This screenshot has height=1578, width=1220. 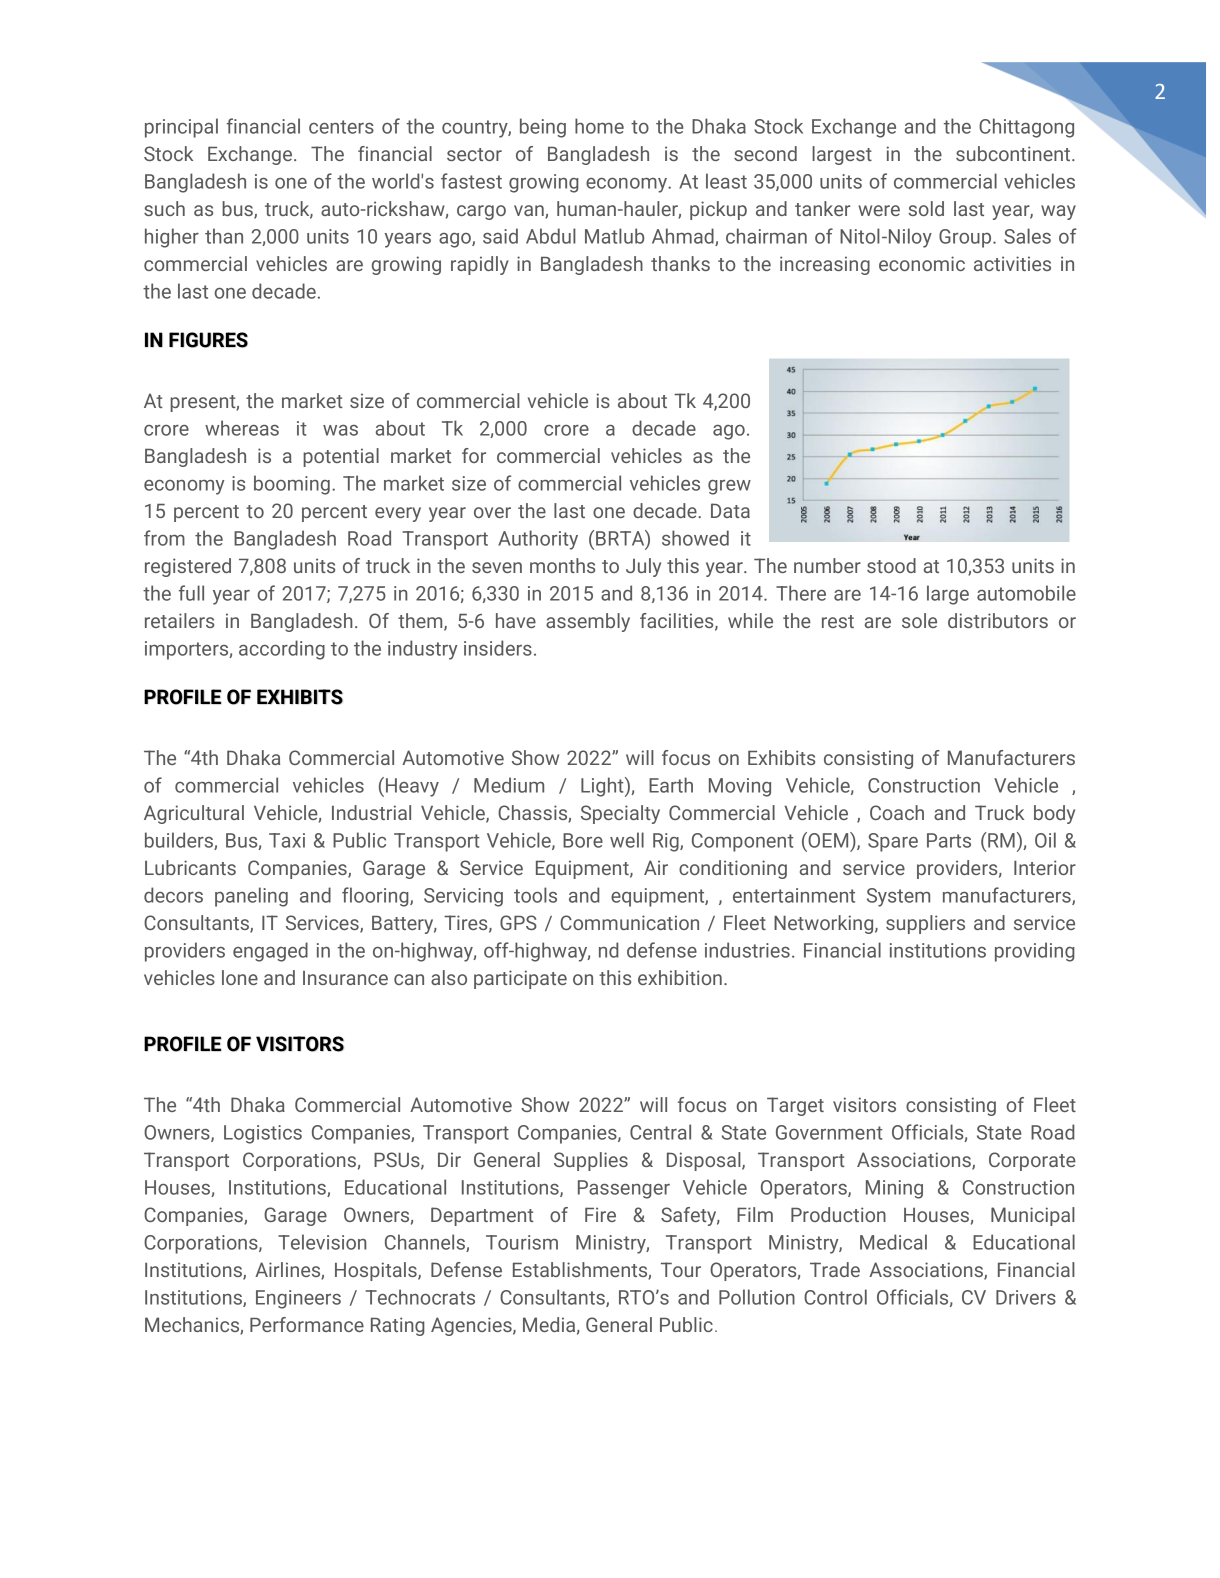 What do you see at coordinates (925, 924) in the screenshot?
I see `suppliers` at bounding box center [925, 924].
